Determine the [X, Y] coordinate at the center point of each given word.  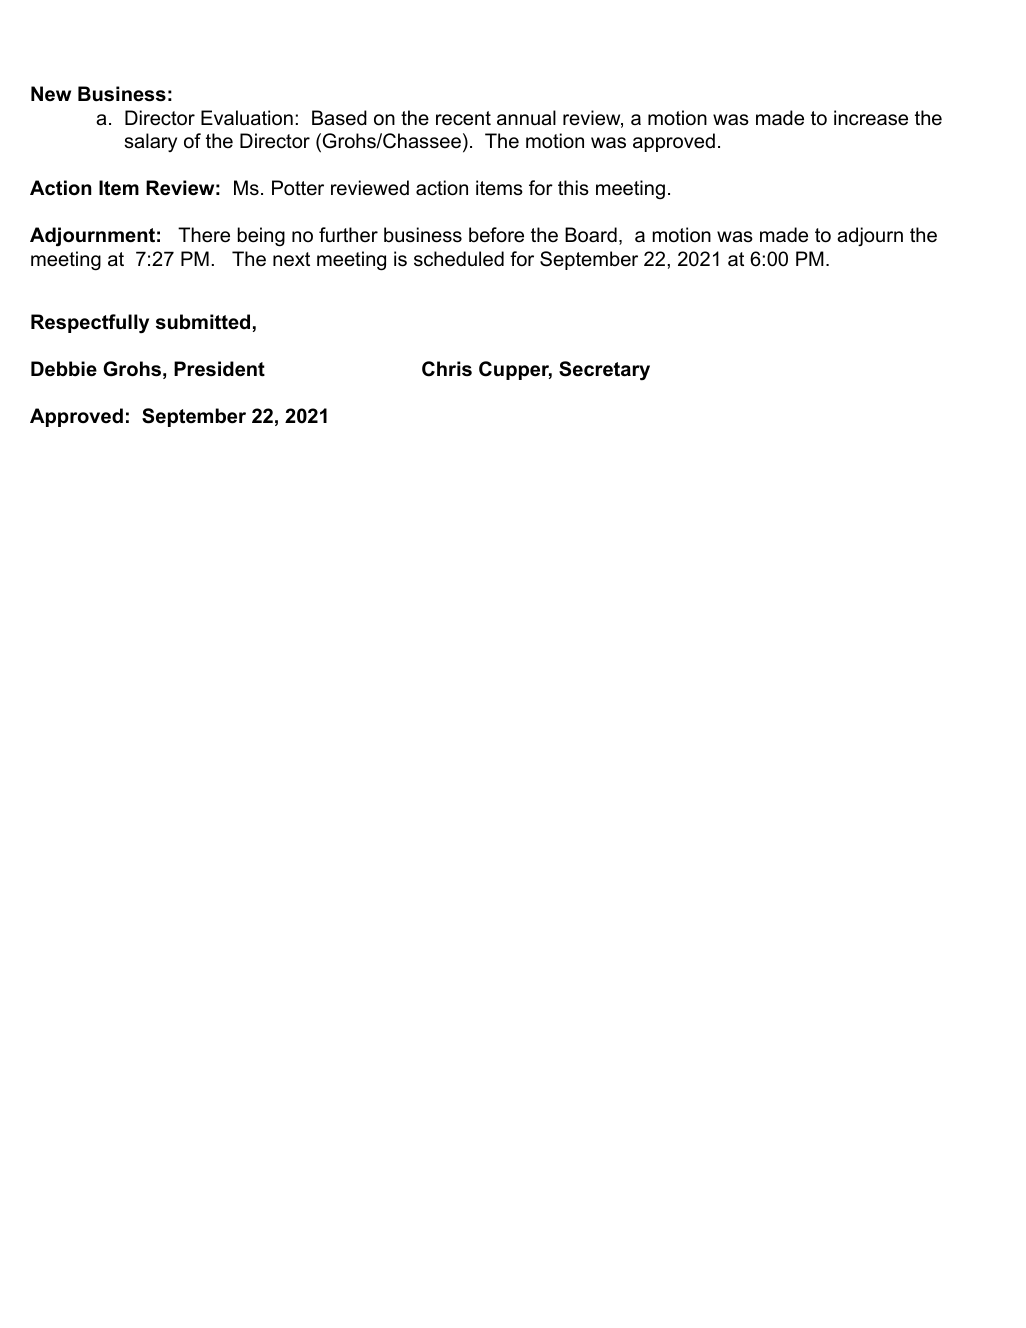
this [573, 188]
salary [151, 142]
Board [591, 235]
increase [871, 118]
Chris [447, 369]
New [51, 94]
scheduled [459, 259]
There [204, 235]
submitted [203, 322]
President [219, 369]
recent [463, 118]
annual [526, 118]
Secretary [604, 371]
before [496, 235]
